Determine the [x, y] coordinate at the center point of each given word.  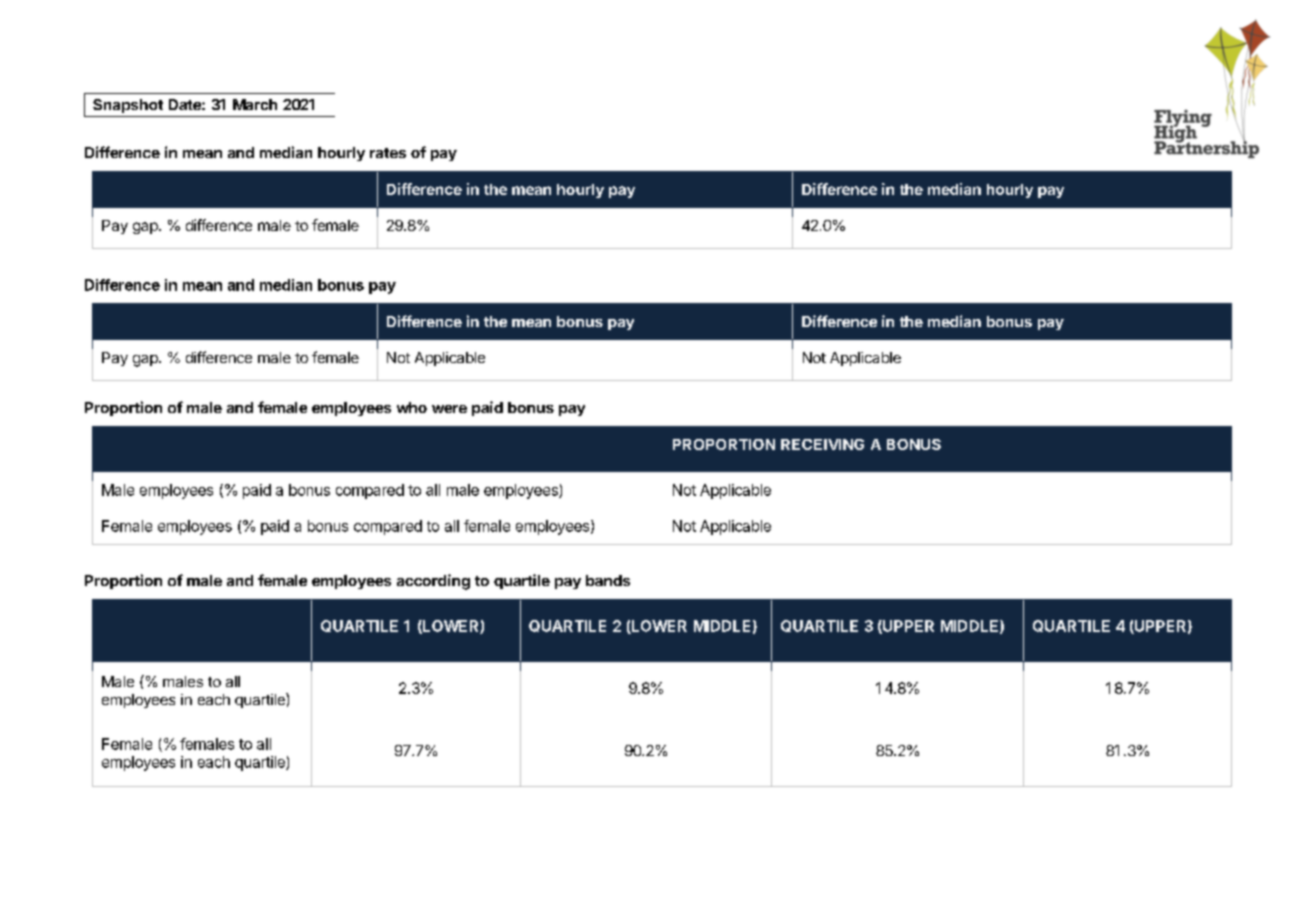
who [412, 407]
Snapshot [128, 106]
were [449, 409]
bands [608, 580]
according [433, 582]
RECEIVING [822, 444]
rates [388, 153]
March [255, 104]
